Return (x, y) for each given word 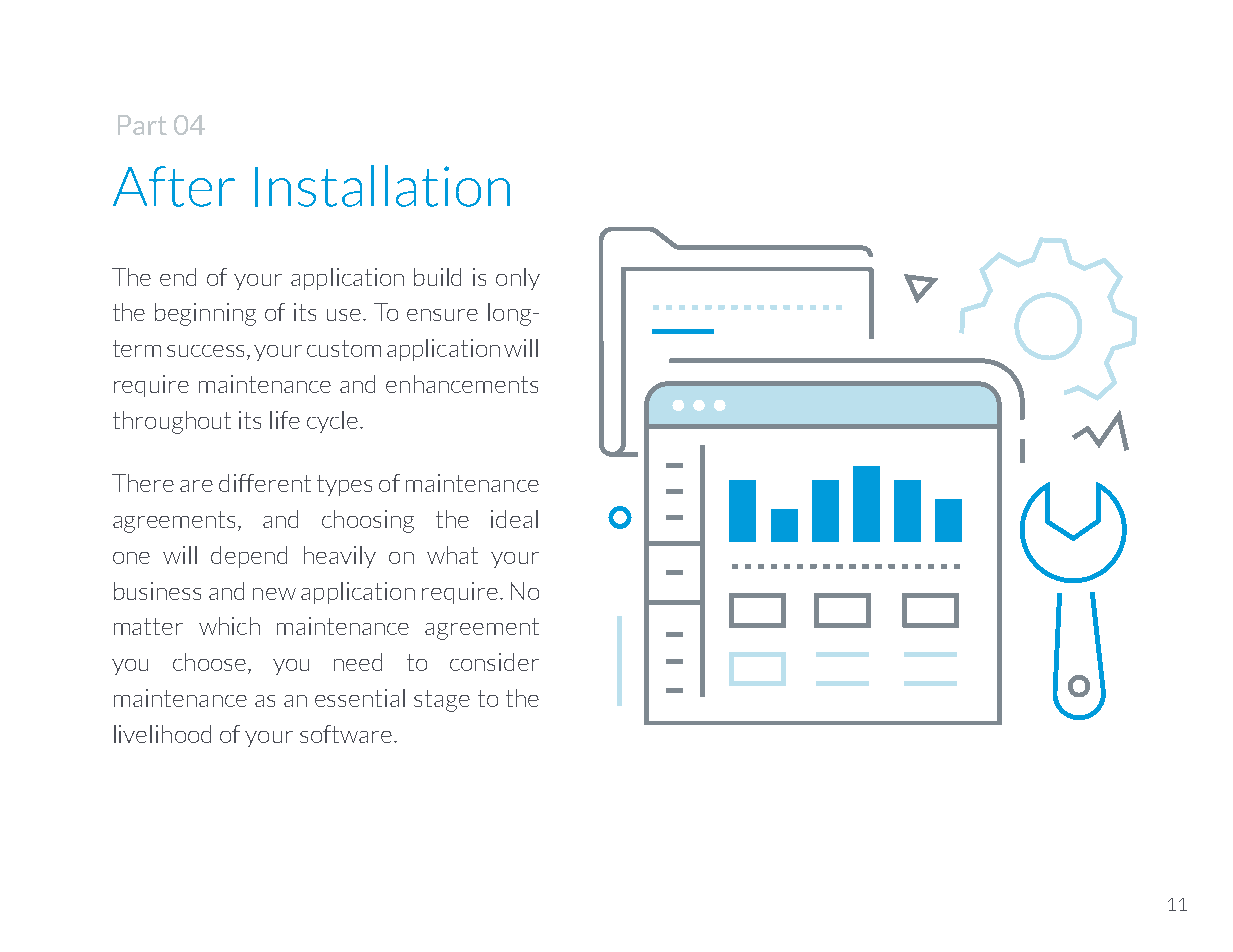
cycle (332, 422)
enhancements (462, 384)
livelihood (162, 734)
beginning (205, 314)
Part (142, 125)
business (157, 591)
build (437, 277)
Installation (382, 186)
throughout (172, 422)
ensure (442, 315)
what (452, 555)
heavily (340, 557)
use (345, 315)
